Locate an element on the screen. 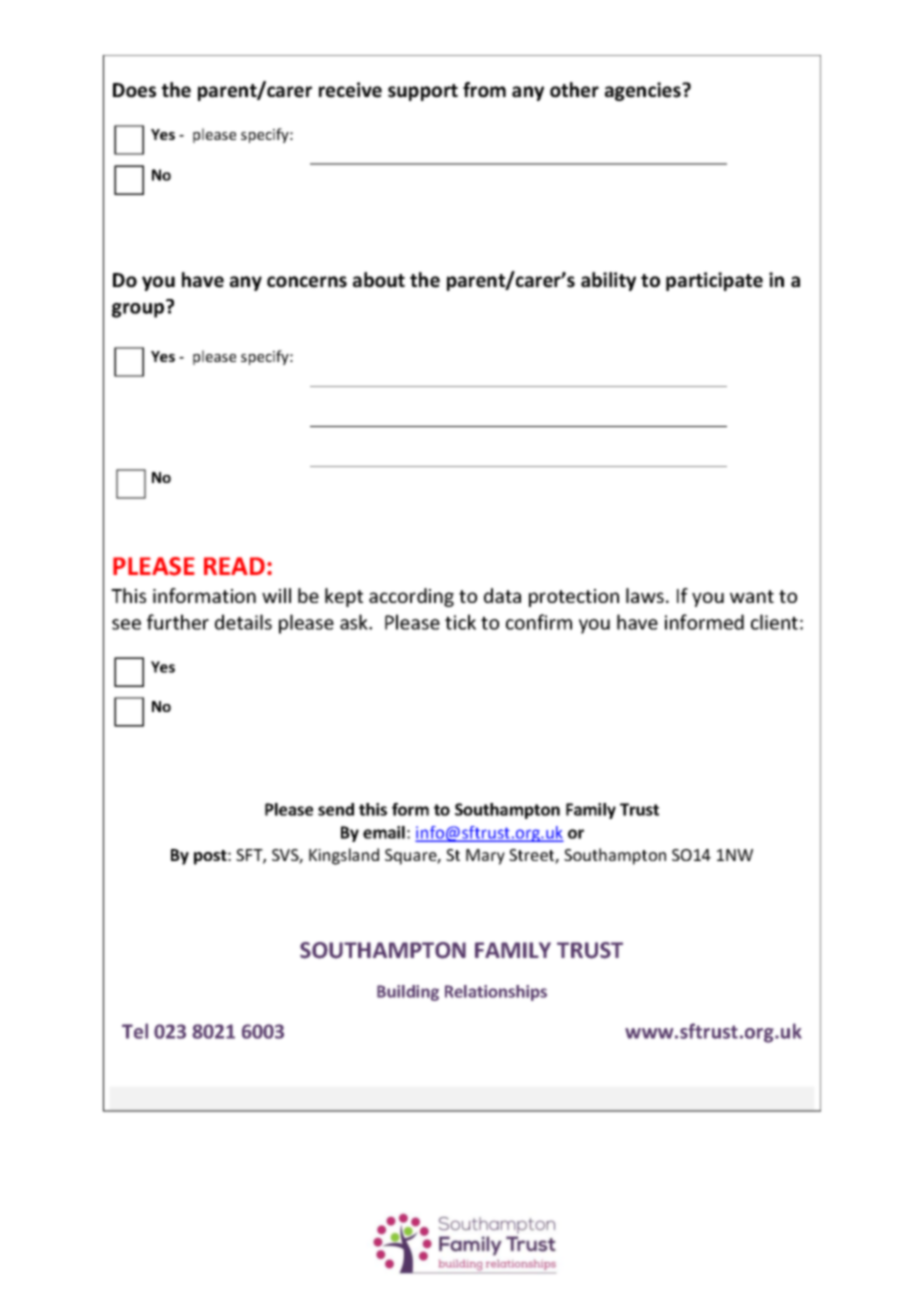  support is located at coordinates (423, 92).
